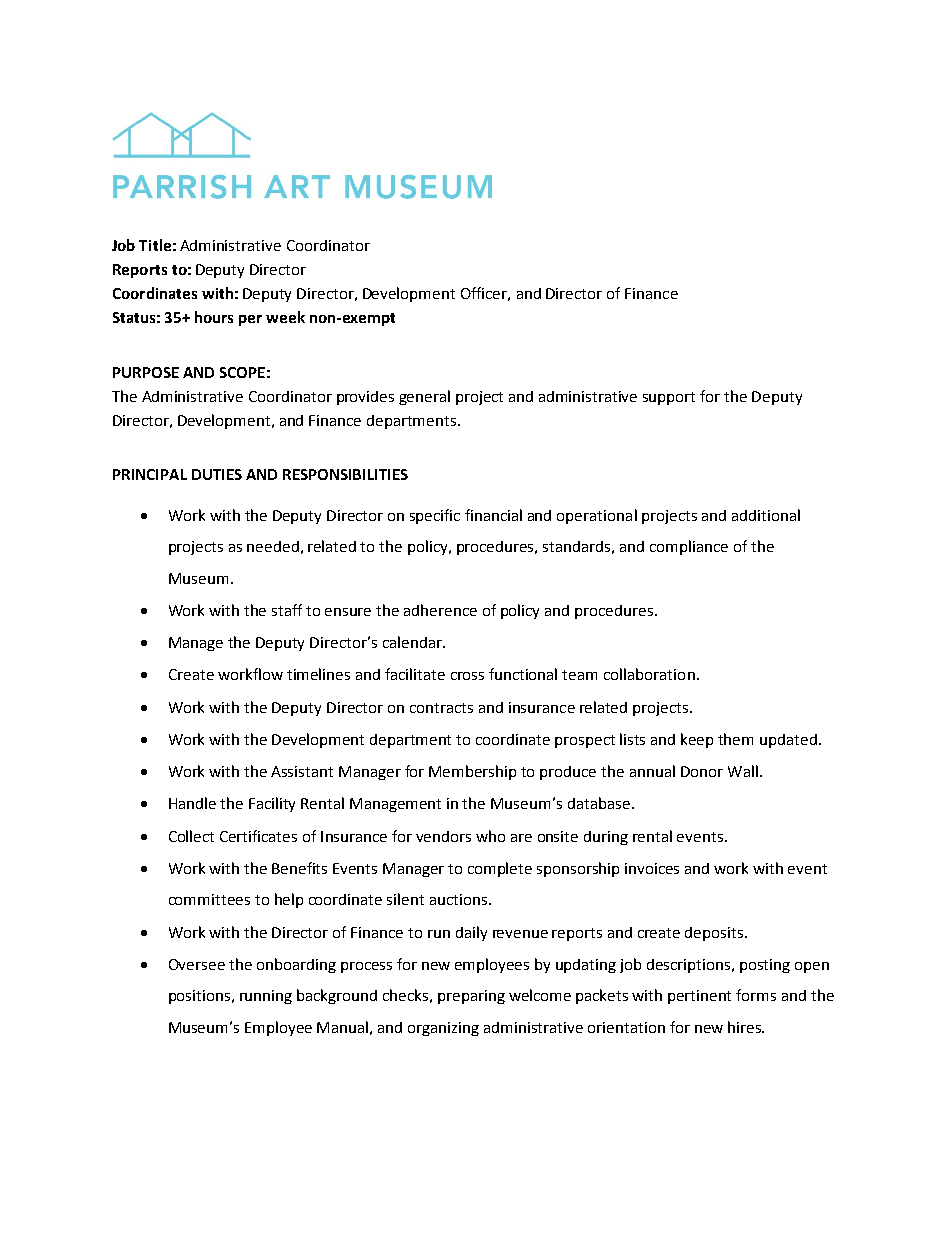  Describe the element at coordinates (266, 997) in the screenshot. I see `running` at that location.
